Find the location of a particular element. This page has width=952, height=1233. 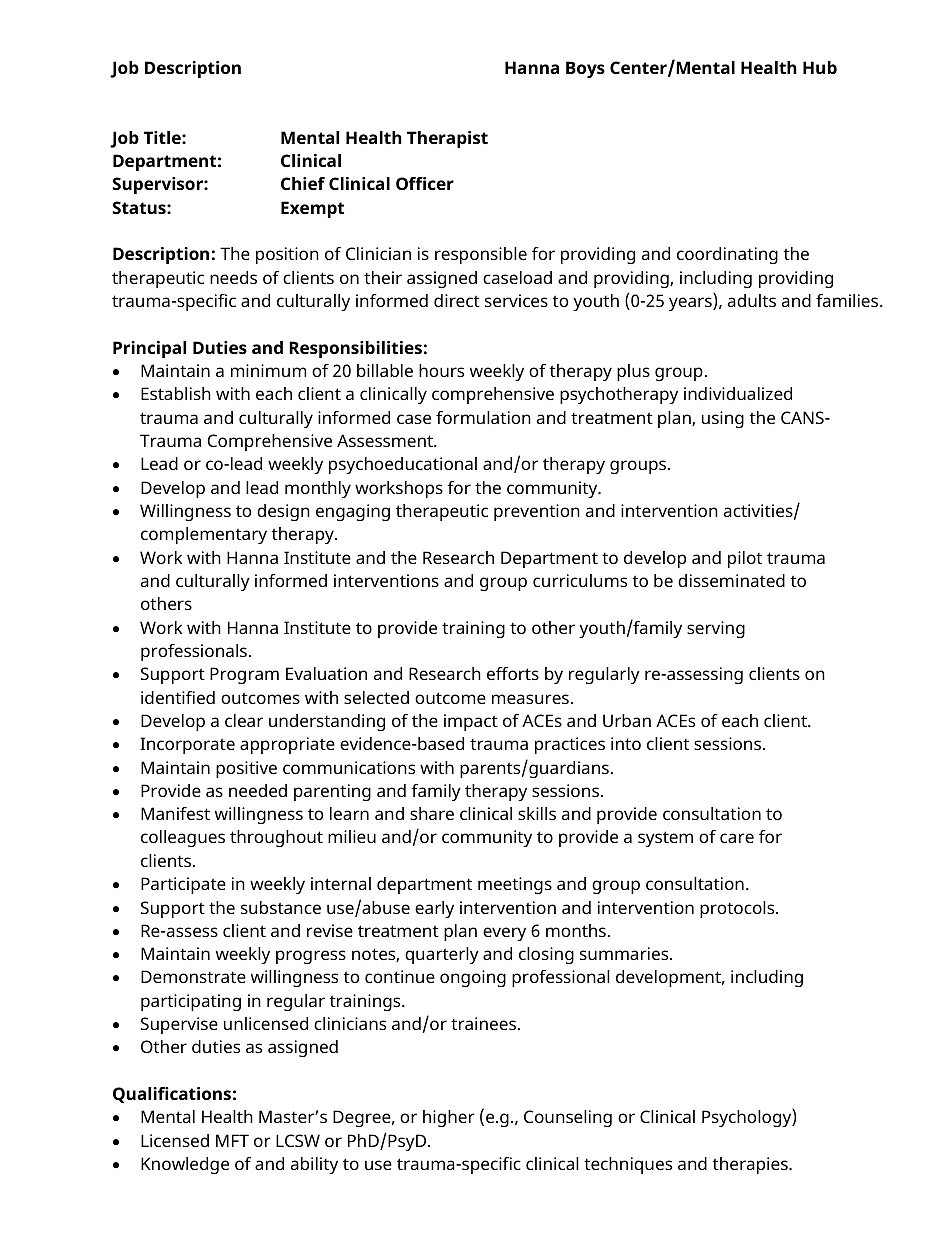

Chief is located at coordinates (303, 183).
